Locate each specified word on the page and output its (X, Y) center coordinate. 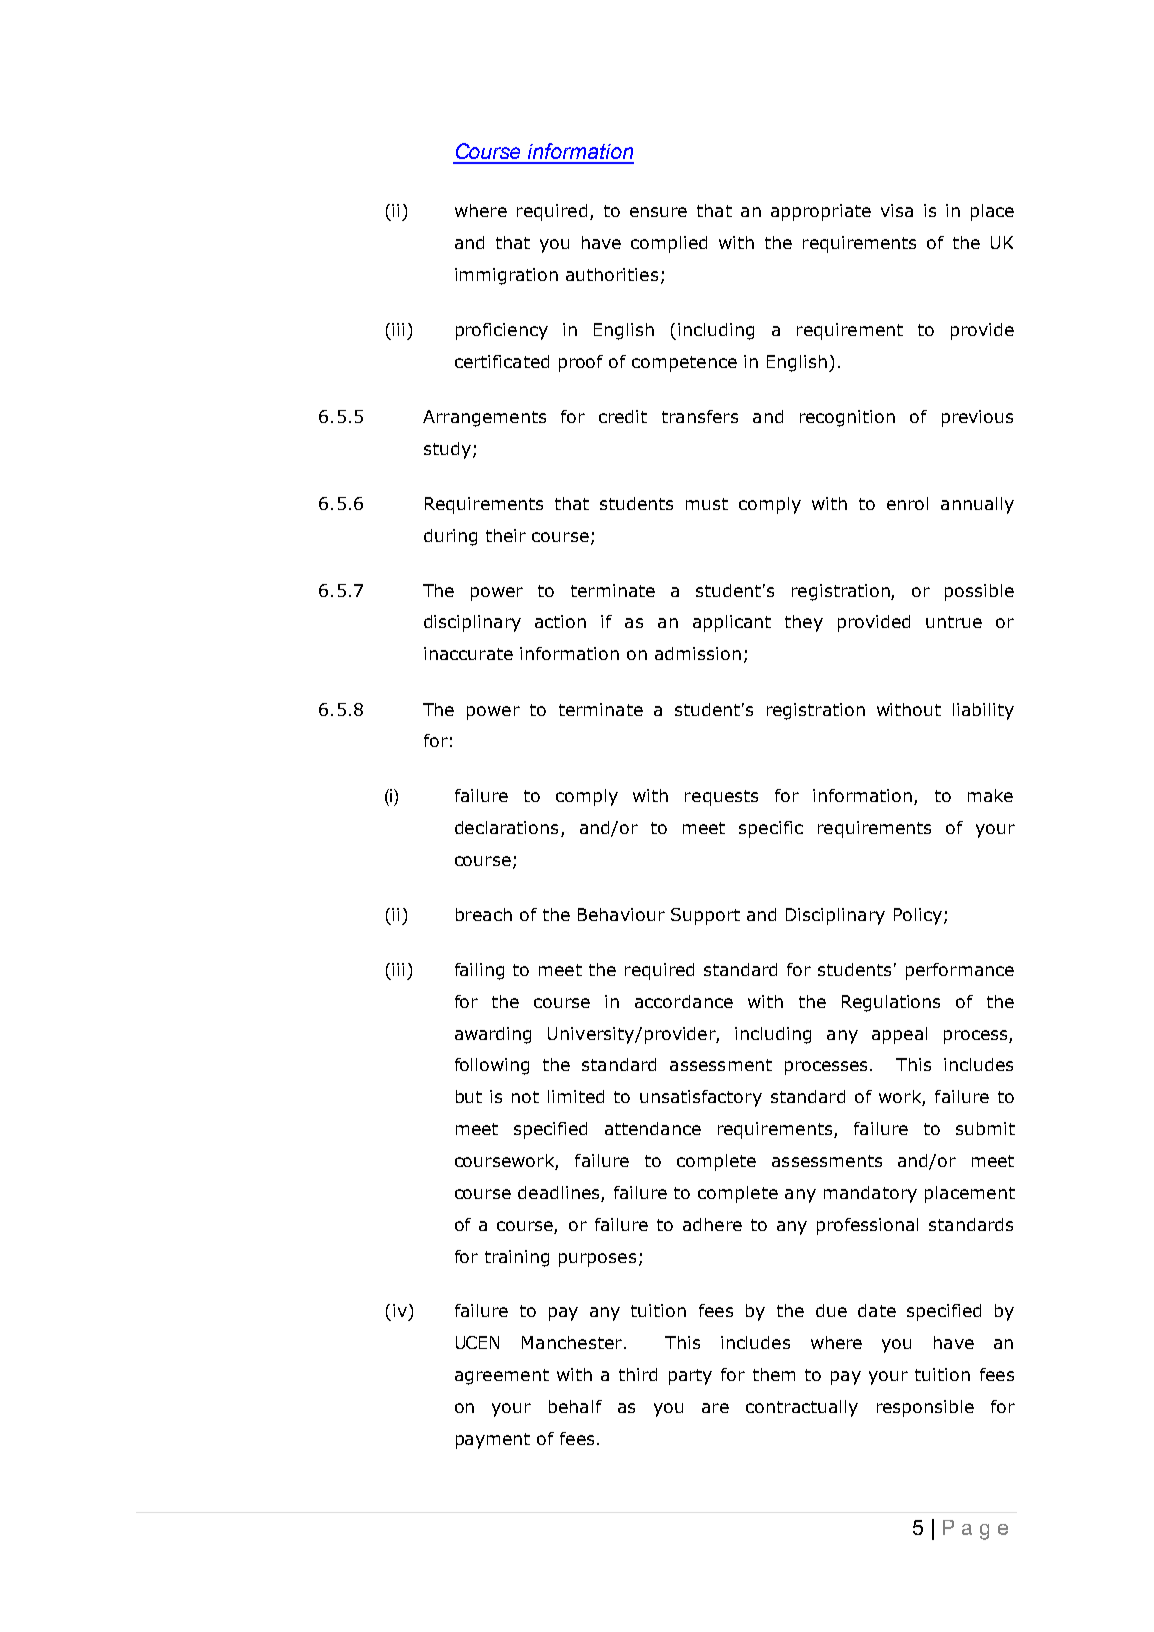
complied (669, 244)
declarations (506, 827)
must (707, 504)
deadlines (558, 1192)
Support (705, 916)
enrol (907, 503)
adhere (712, 1224)
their (506, 535)
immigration (506, 276)
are (715, 1408)
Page (975, 1530)
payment (493, 1441)
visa (897, 210)
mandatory (870, 1194)
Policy (918, 916)
